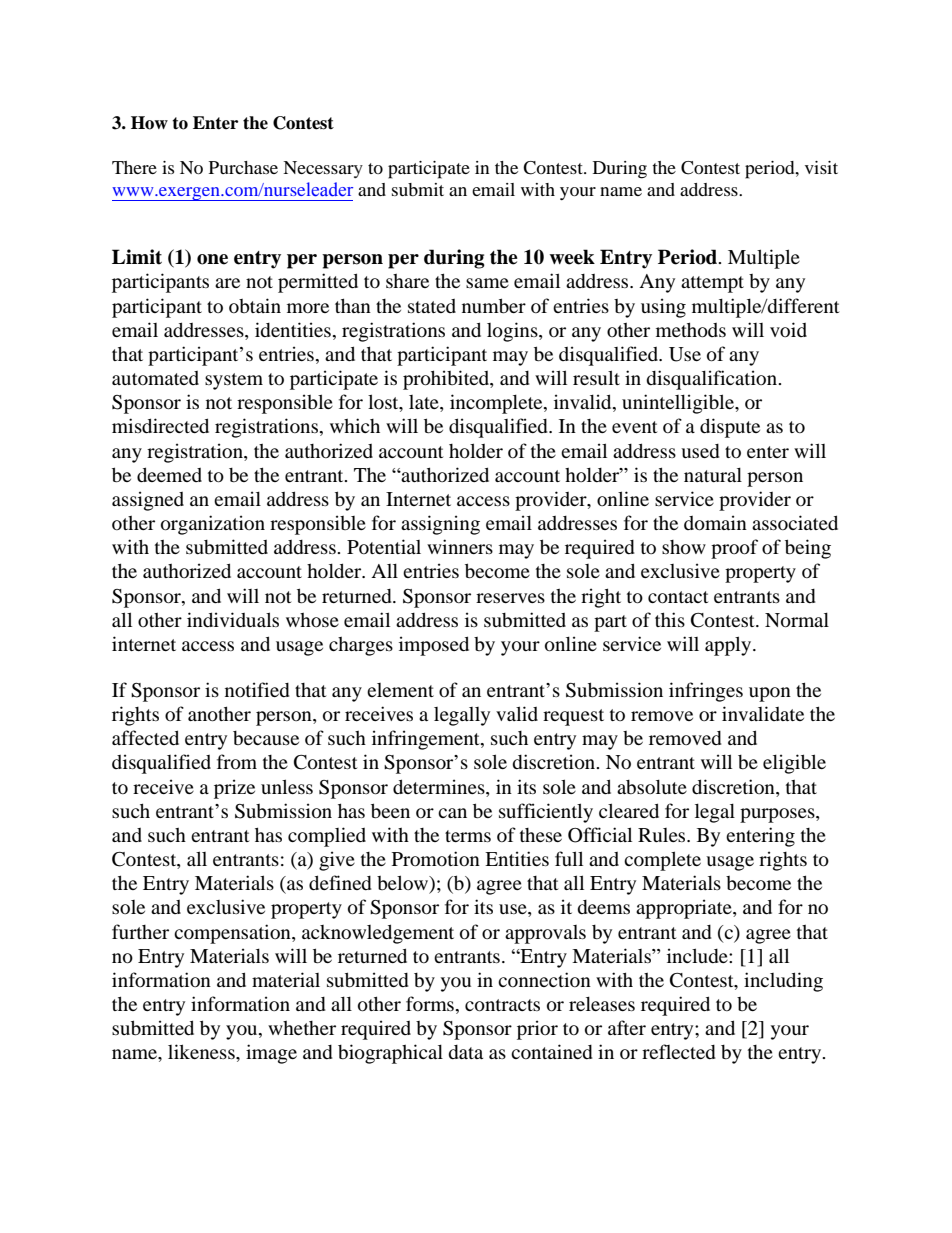 Image resolution: width=952 pixels, height=1233 pixels. Describe the element at coordinates (427, 740) in the image. I see `infringement` at that location.
